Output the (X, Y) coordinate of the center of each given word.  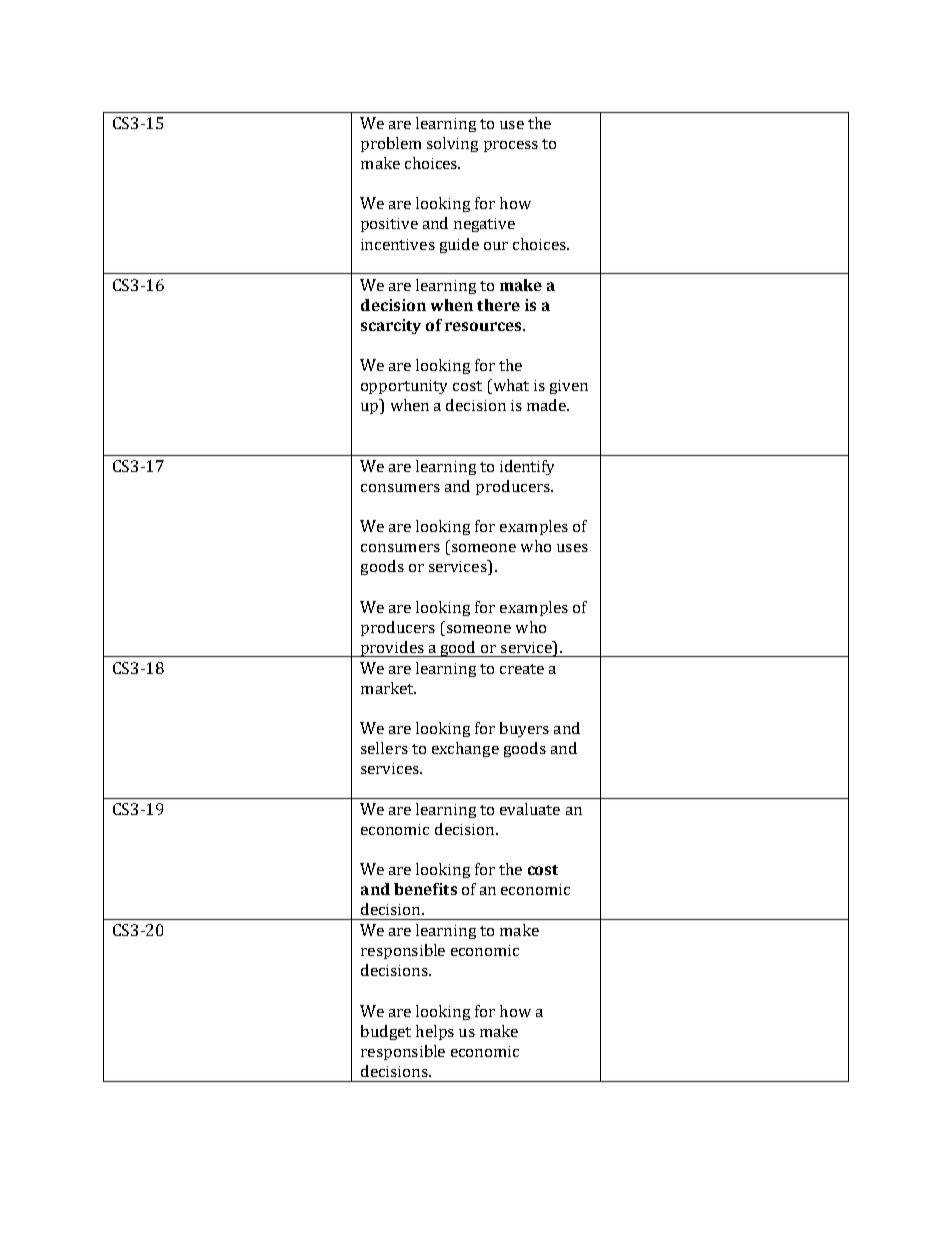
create (522, 669)
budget (386, 1032)
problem (391, 144)
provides (392, 649)
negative (484, 225)
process (511, 146)
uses (572, 548)
